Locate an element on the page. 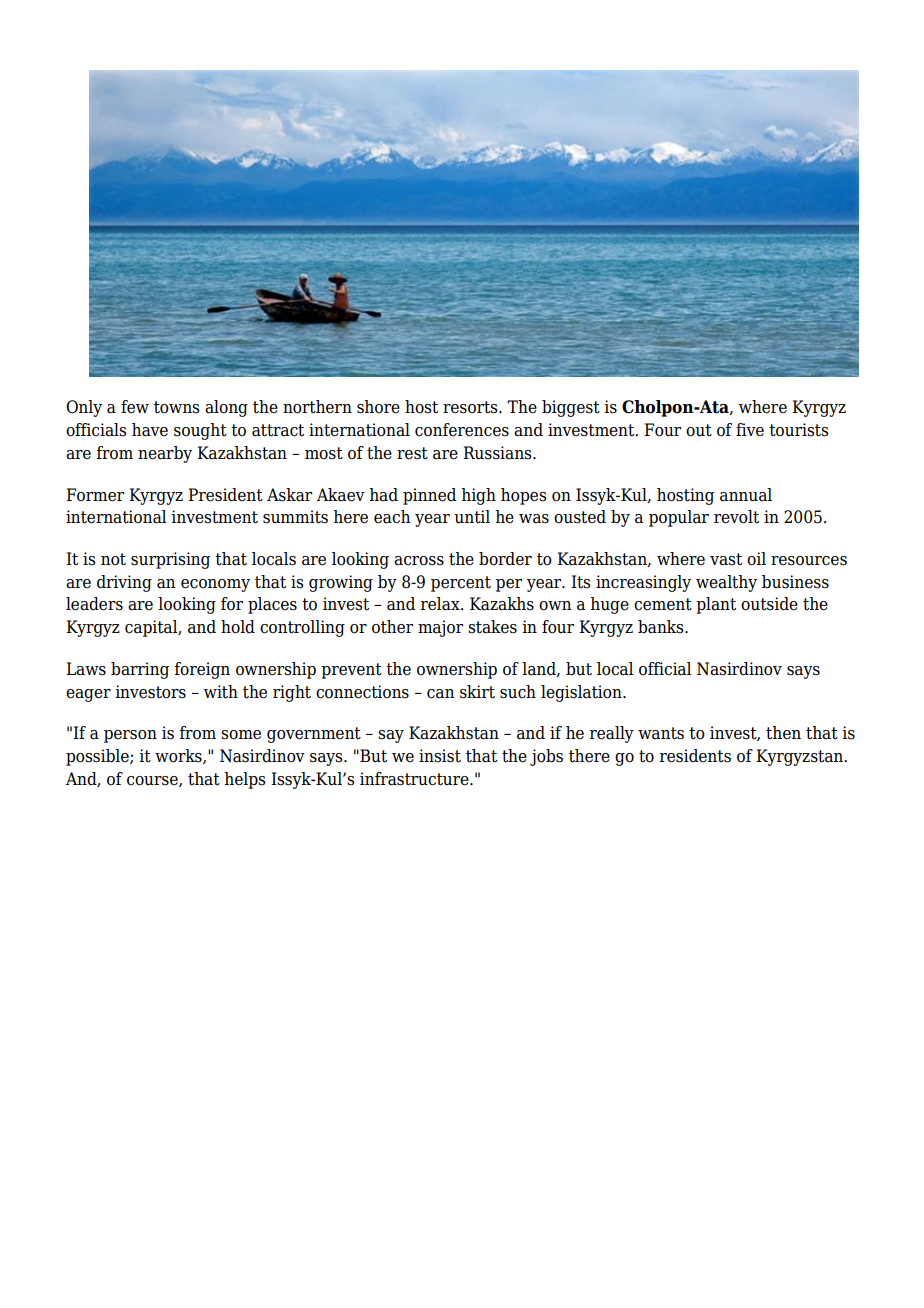 Image resolution: width=924 pixels, height=1308 pixels. can is located at coordinates (441, 694).
